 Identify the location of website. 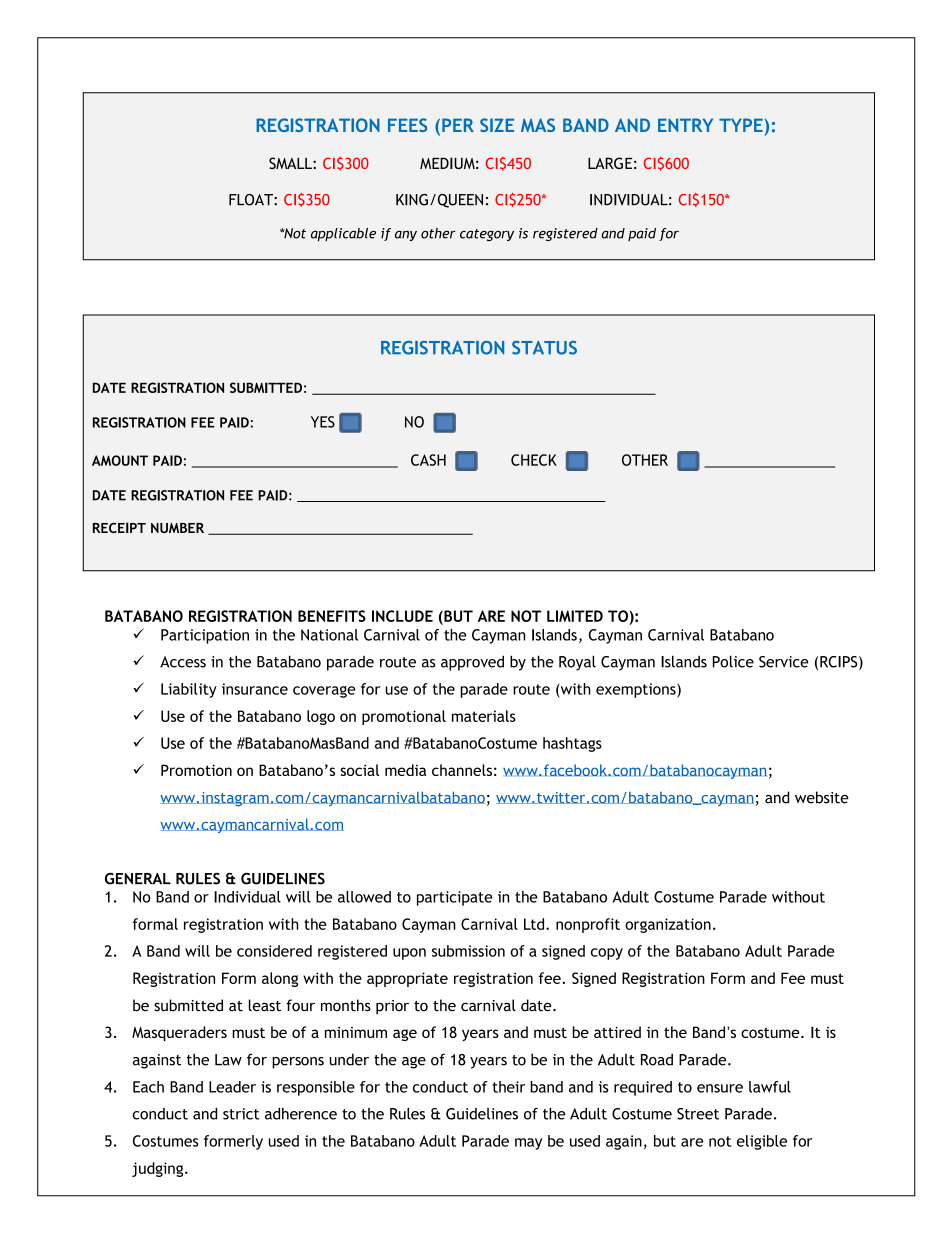
(822, 797).
